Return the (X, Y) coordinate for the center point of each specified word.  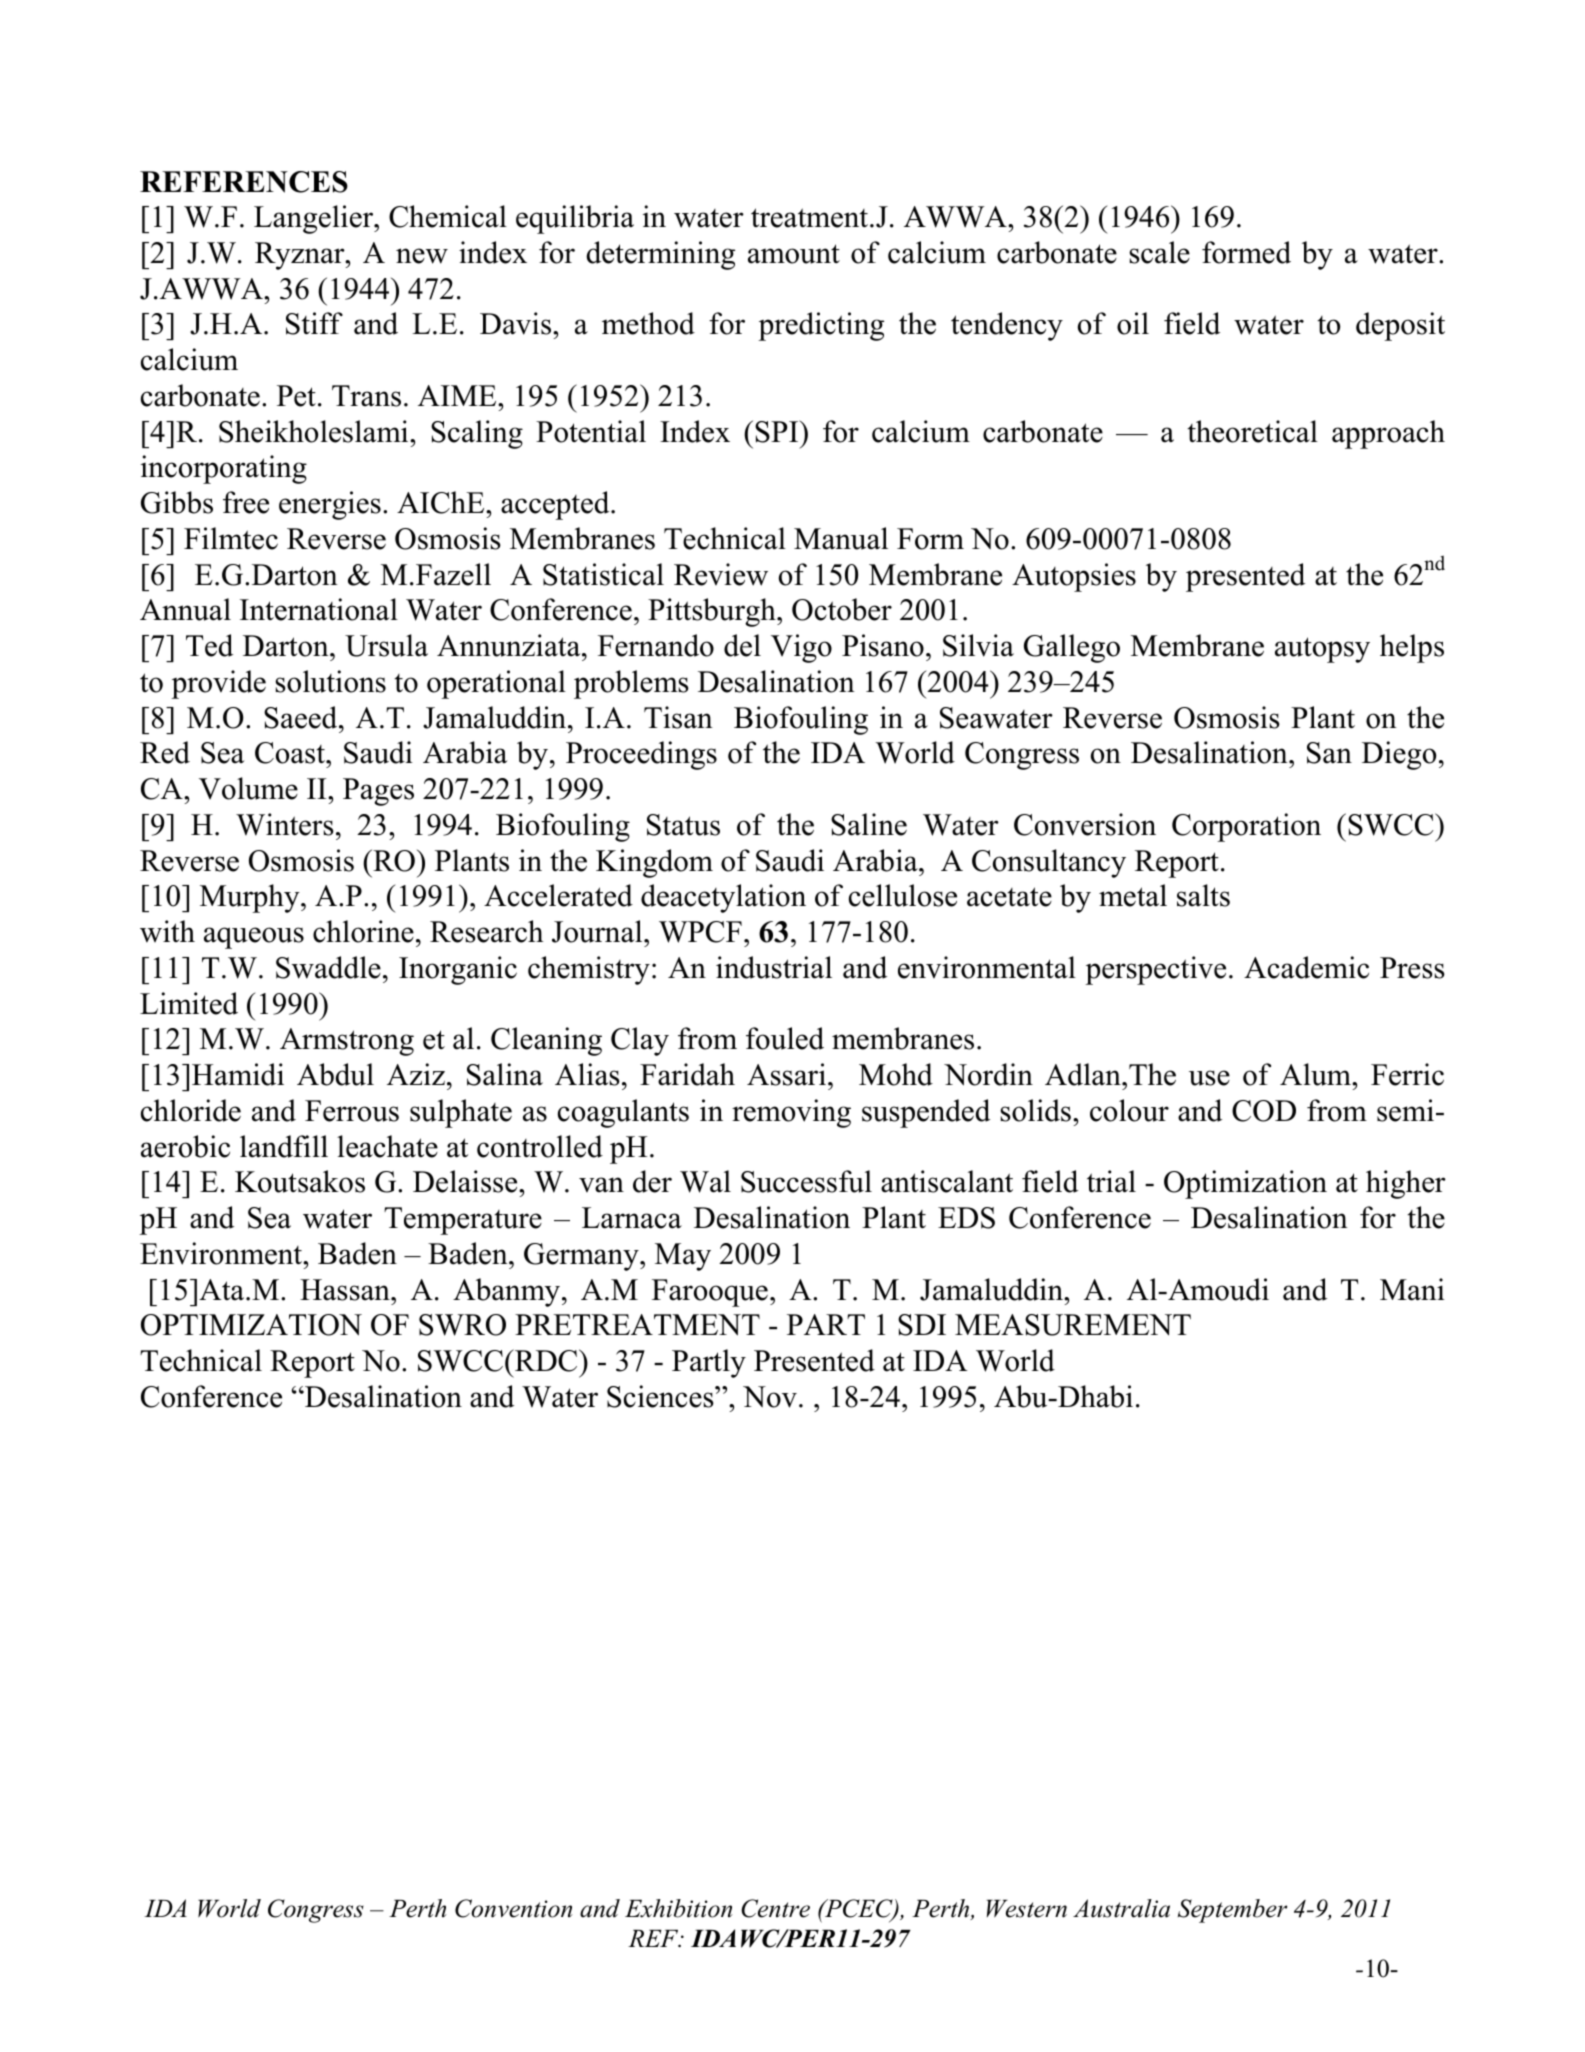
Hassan (346, 1290)
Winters (285, 824)
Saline (869, 824)
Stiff (314, 323)
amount (794, 254)
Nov (770, 1397)
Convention (513, 1908)
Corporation (1246, 827)
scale (1159, 252)
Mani (1412, 1289)
